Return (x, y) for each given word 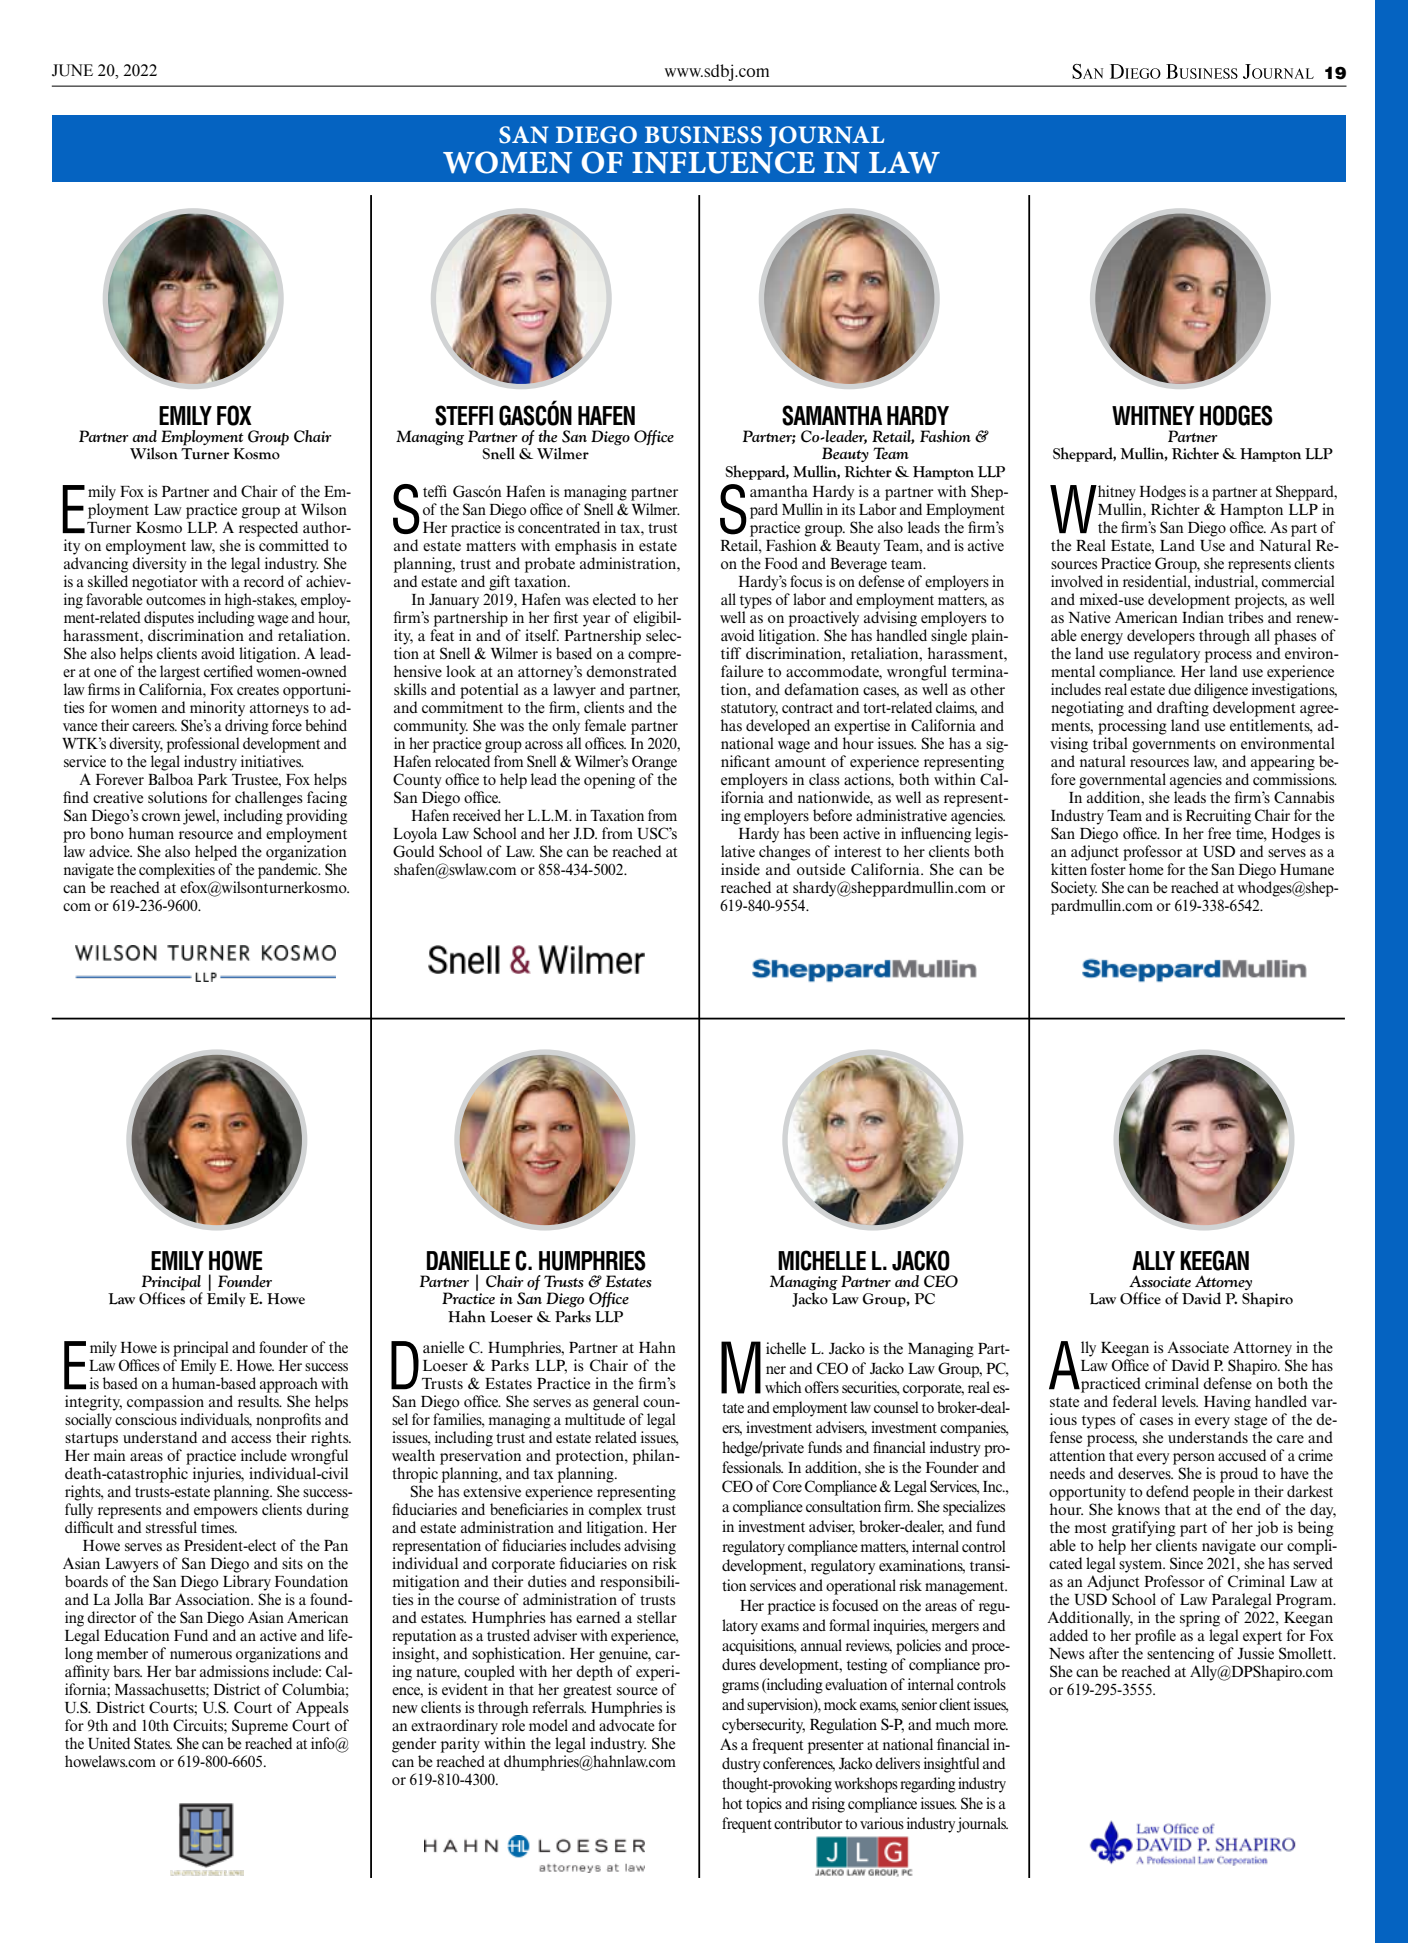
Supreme (260, 1727)
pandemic (289, 871)
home (1146, 869)
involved (1077, 581)
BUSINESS (703, 135)
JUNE (72, 70)
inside (740, 869)
